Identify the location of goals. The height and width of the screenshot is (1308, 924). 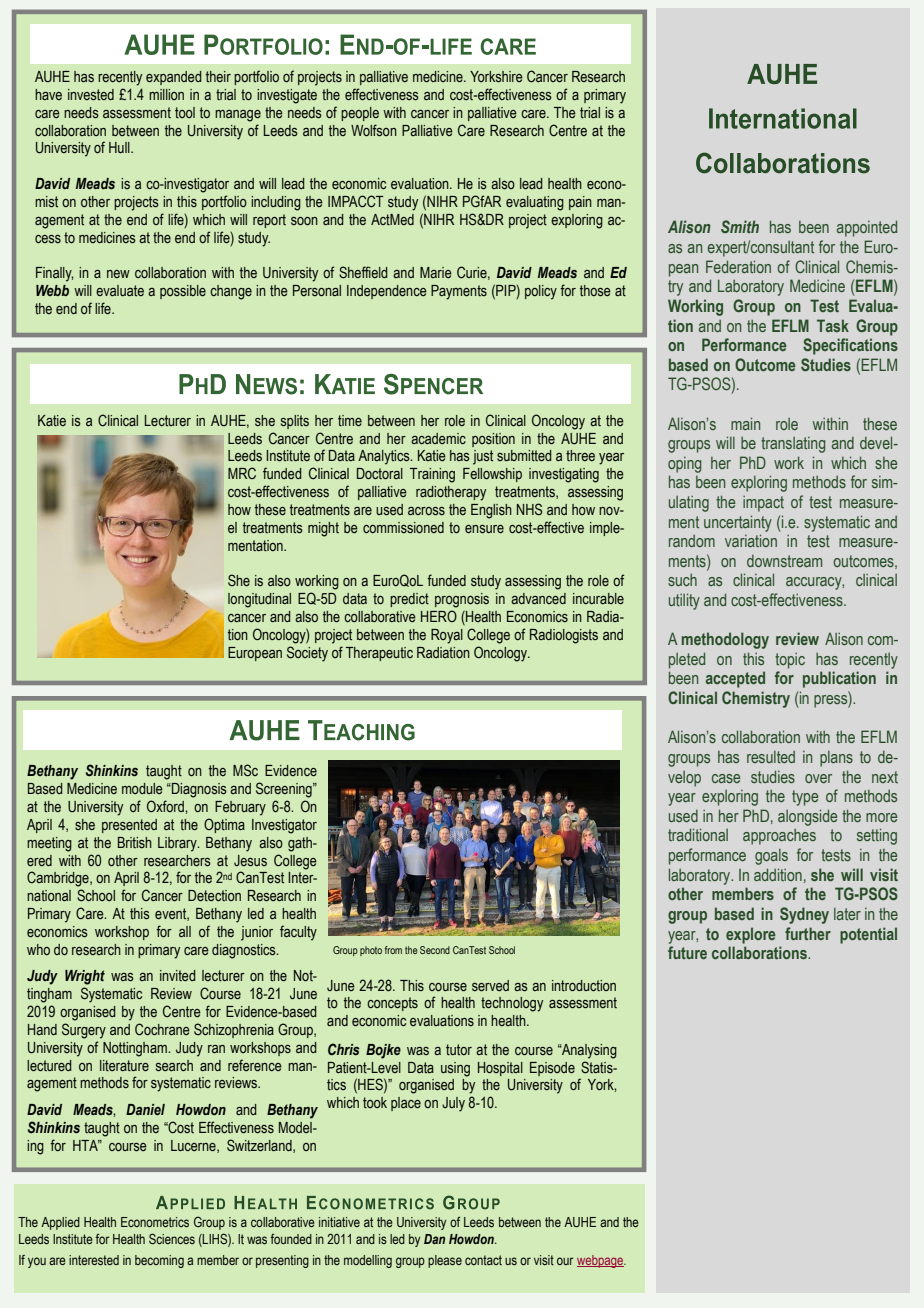
(771, 857).
